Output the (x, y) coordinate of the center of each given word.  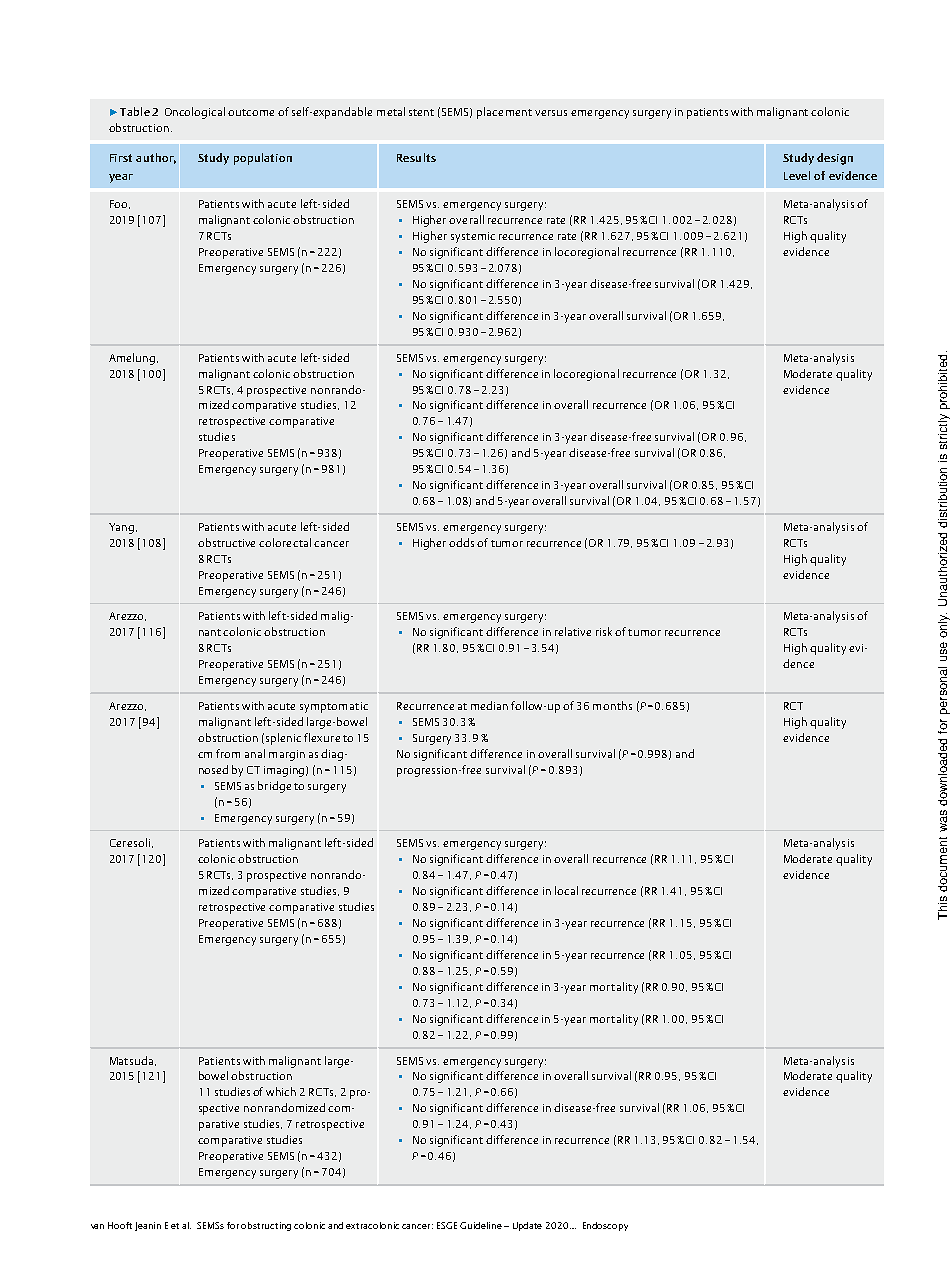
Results (416, 157)
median (489, 705)
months (612, 705)
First (121, 158)
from (228, 753)
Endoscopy (605, 1226)
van (97, 1226)
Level (797, 175)
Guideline (481, 1225)
